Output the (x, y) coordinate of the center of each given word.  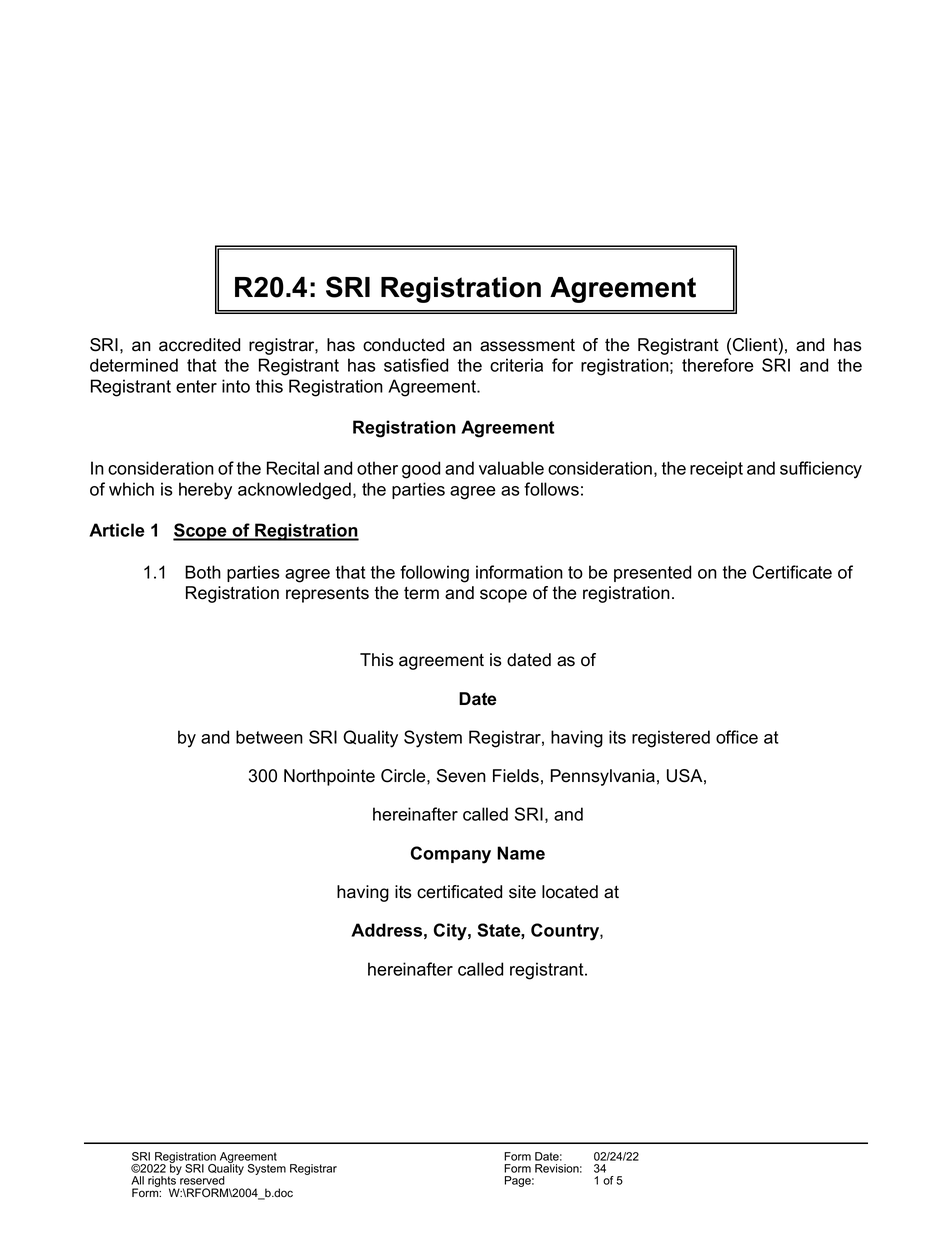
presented (652, 573)
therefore (718, 365)
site (522, 892)
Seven (461, 776)
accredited (199, 345)
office (737, 737)
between (269, 737)
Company (451, 855)
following (434, 574)
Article (117, 530)
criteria (516, 365)
